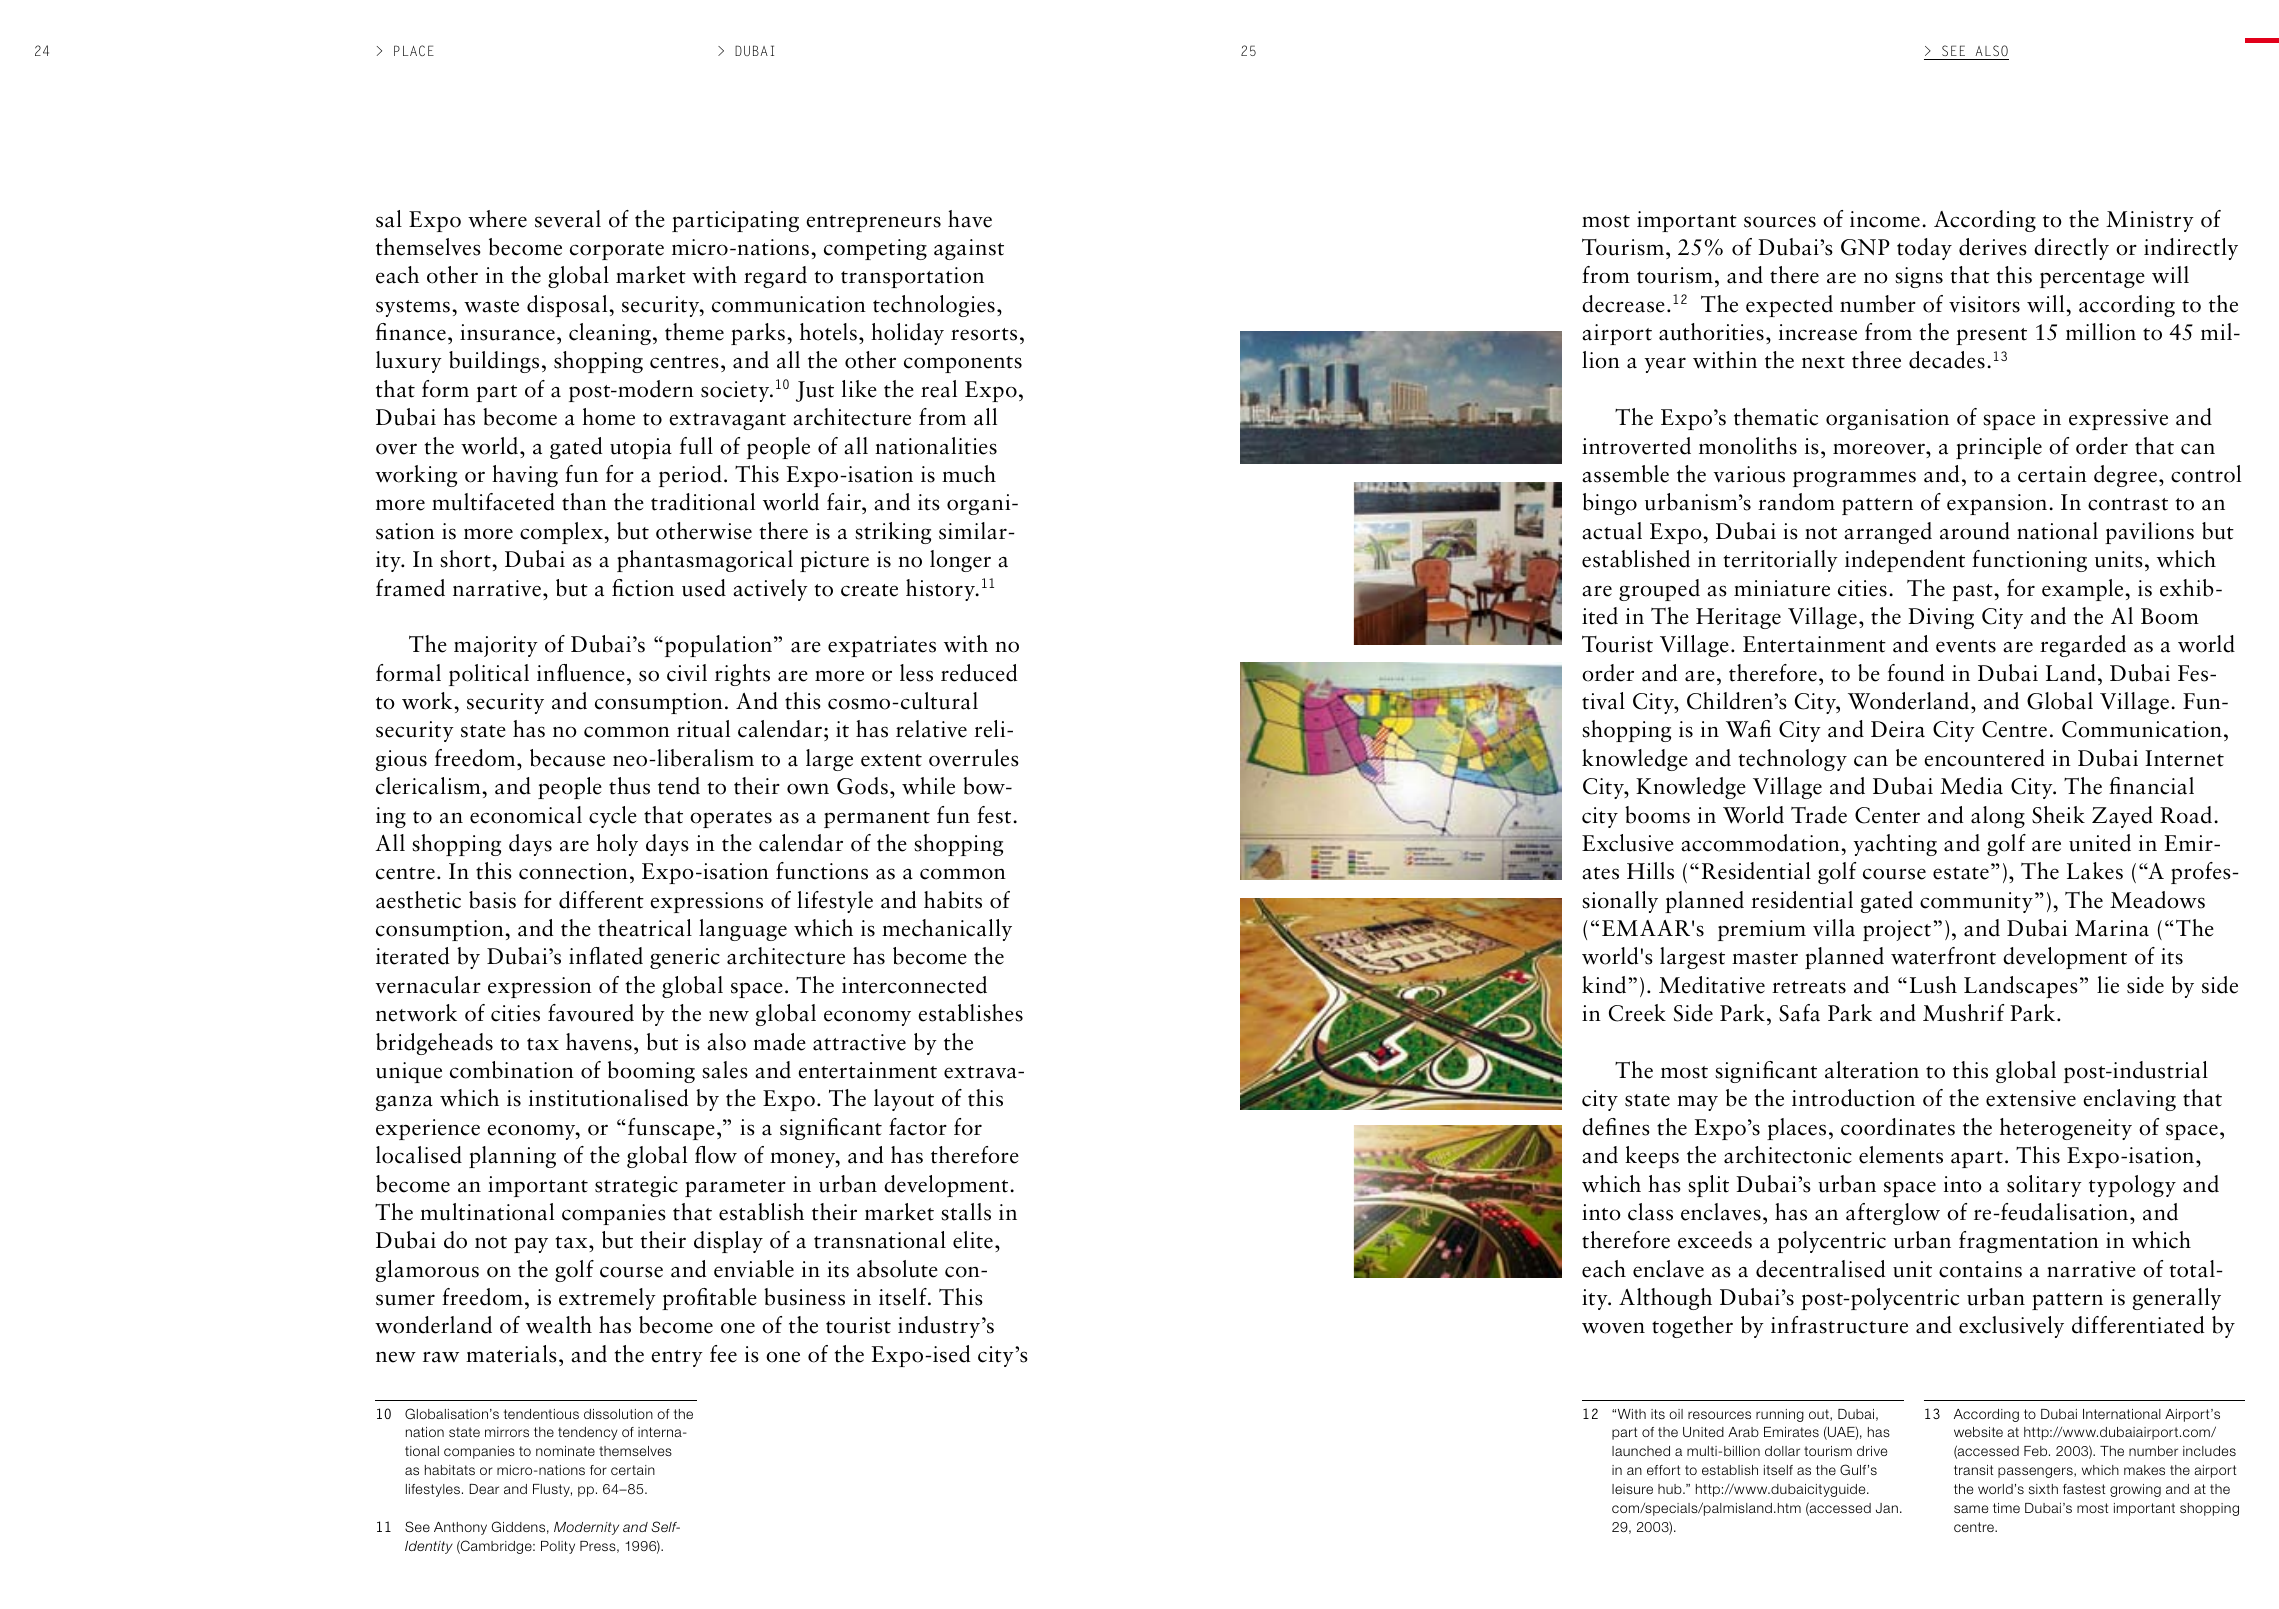 The height and width of the screenshot is (1609, 2279). I want to click on strategic, so click(636, 1186).
